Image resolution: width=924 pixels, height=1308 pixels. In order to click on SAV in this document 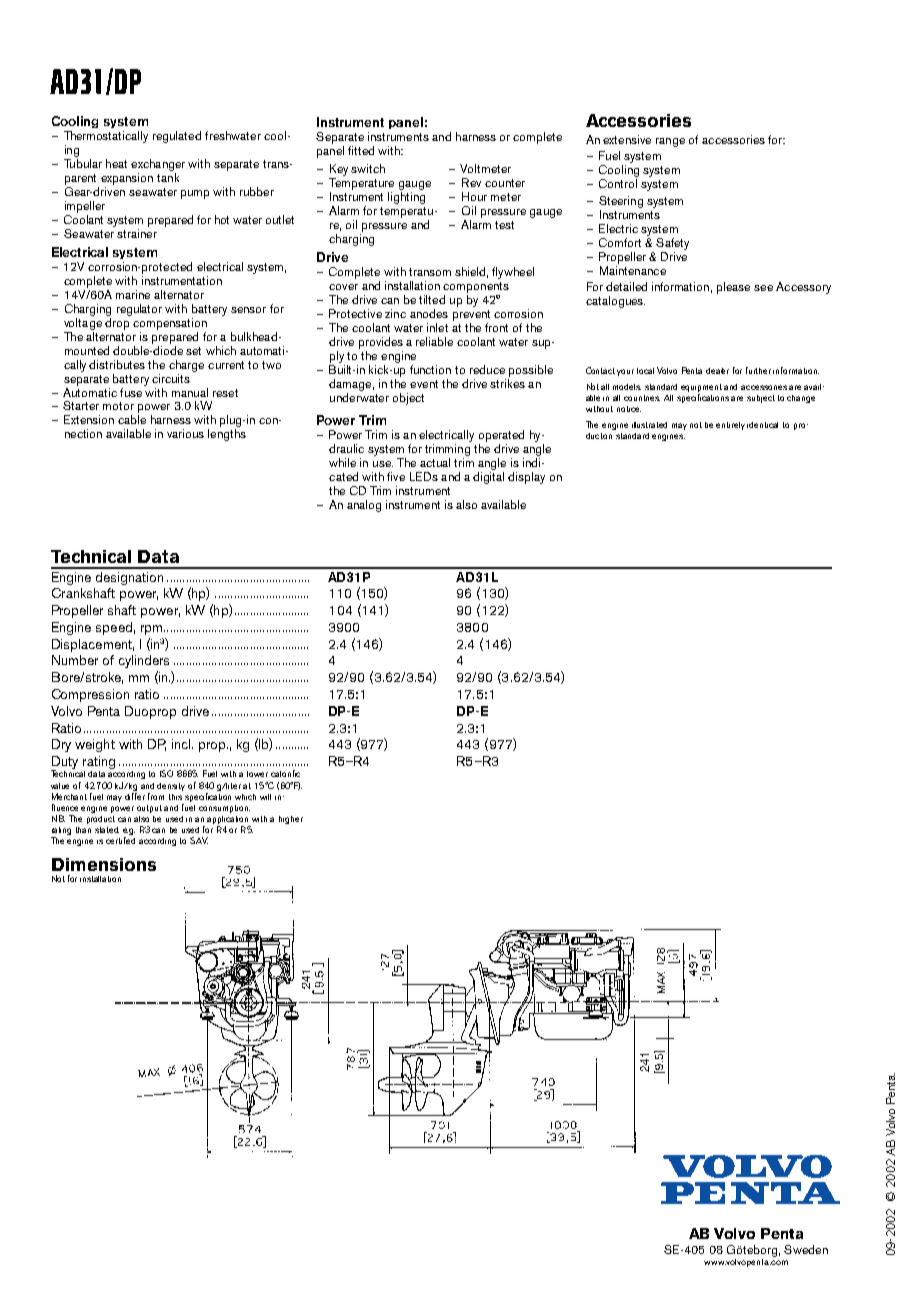, I will do `click(199, 840)`.
